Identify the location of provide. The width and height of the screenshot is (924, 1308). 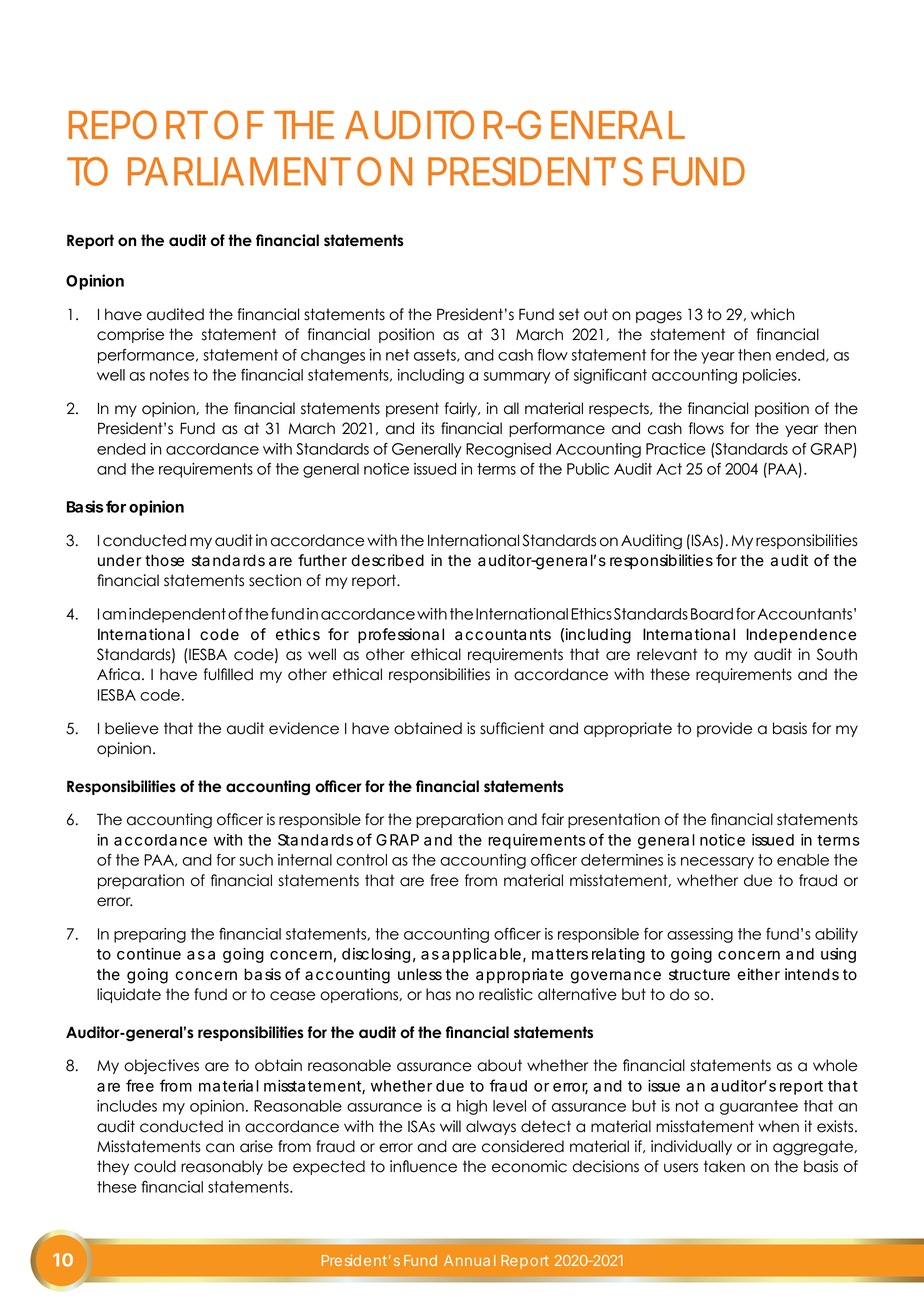
(724, 729).
